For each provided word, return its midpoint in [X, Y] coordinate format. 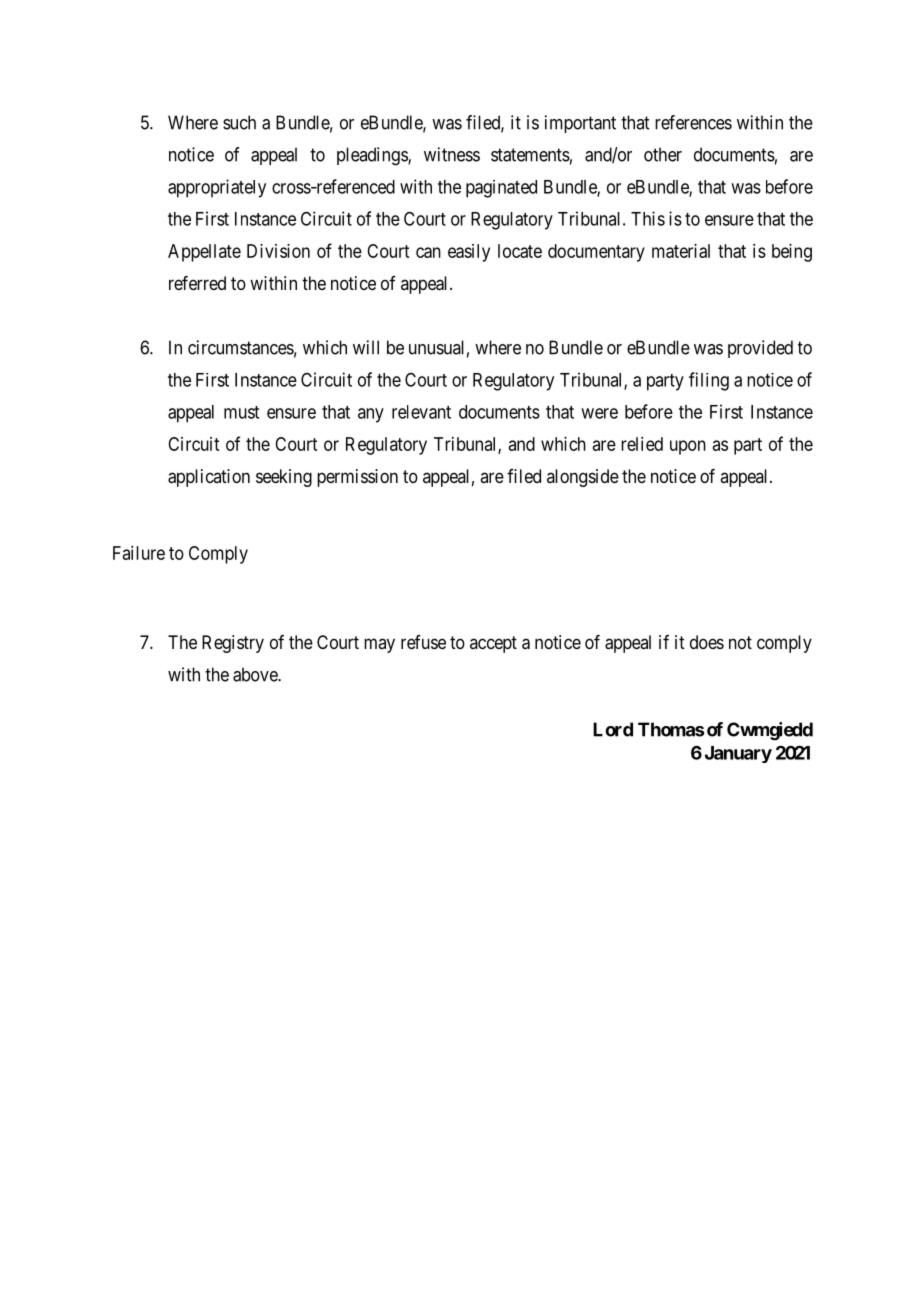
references [693, 122]
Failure [139, 553]
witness [452, 154]
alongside [583, 478]
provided [760, 349]
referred [197, 283]
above [256, 674]
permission [357, 478]
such [239, 122]
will [366, 347]
